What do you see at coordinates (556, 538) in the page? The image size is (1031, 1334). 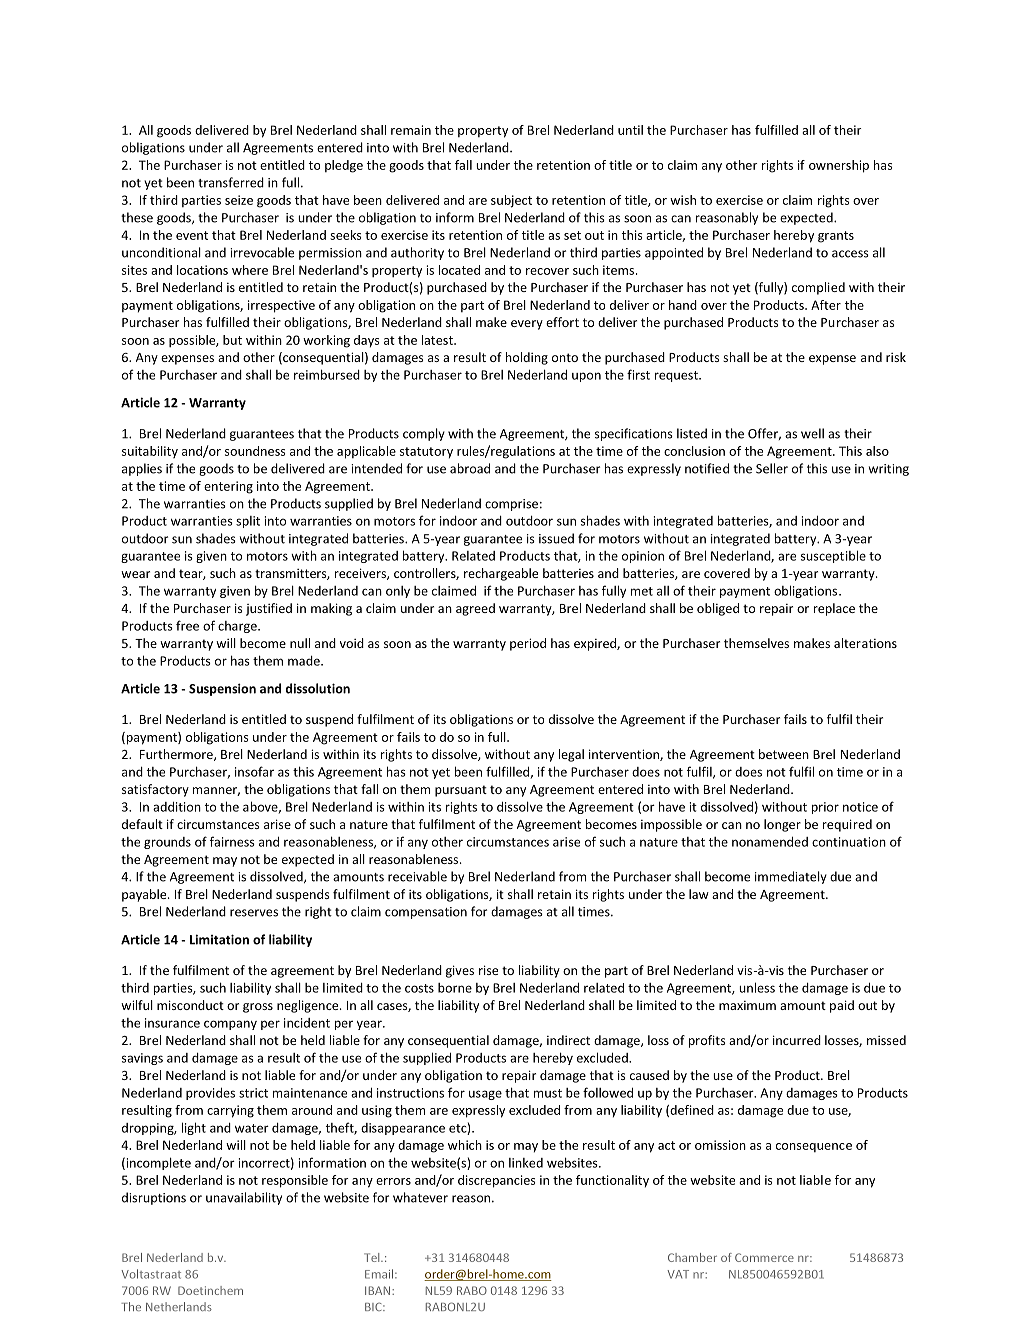 I see `issued` at bounding box center [556, 538].
